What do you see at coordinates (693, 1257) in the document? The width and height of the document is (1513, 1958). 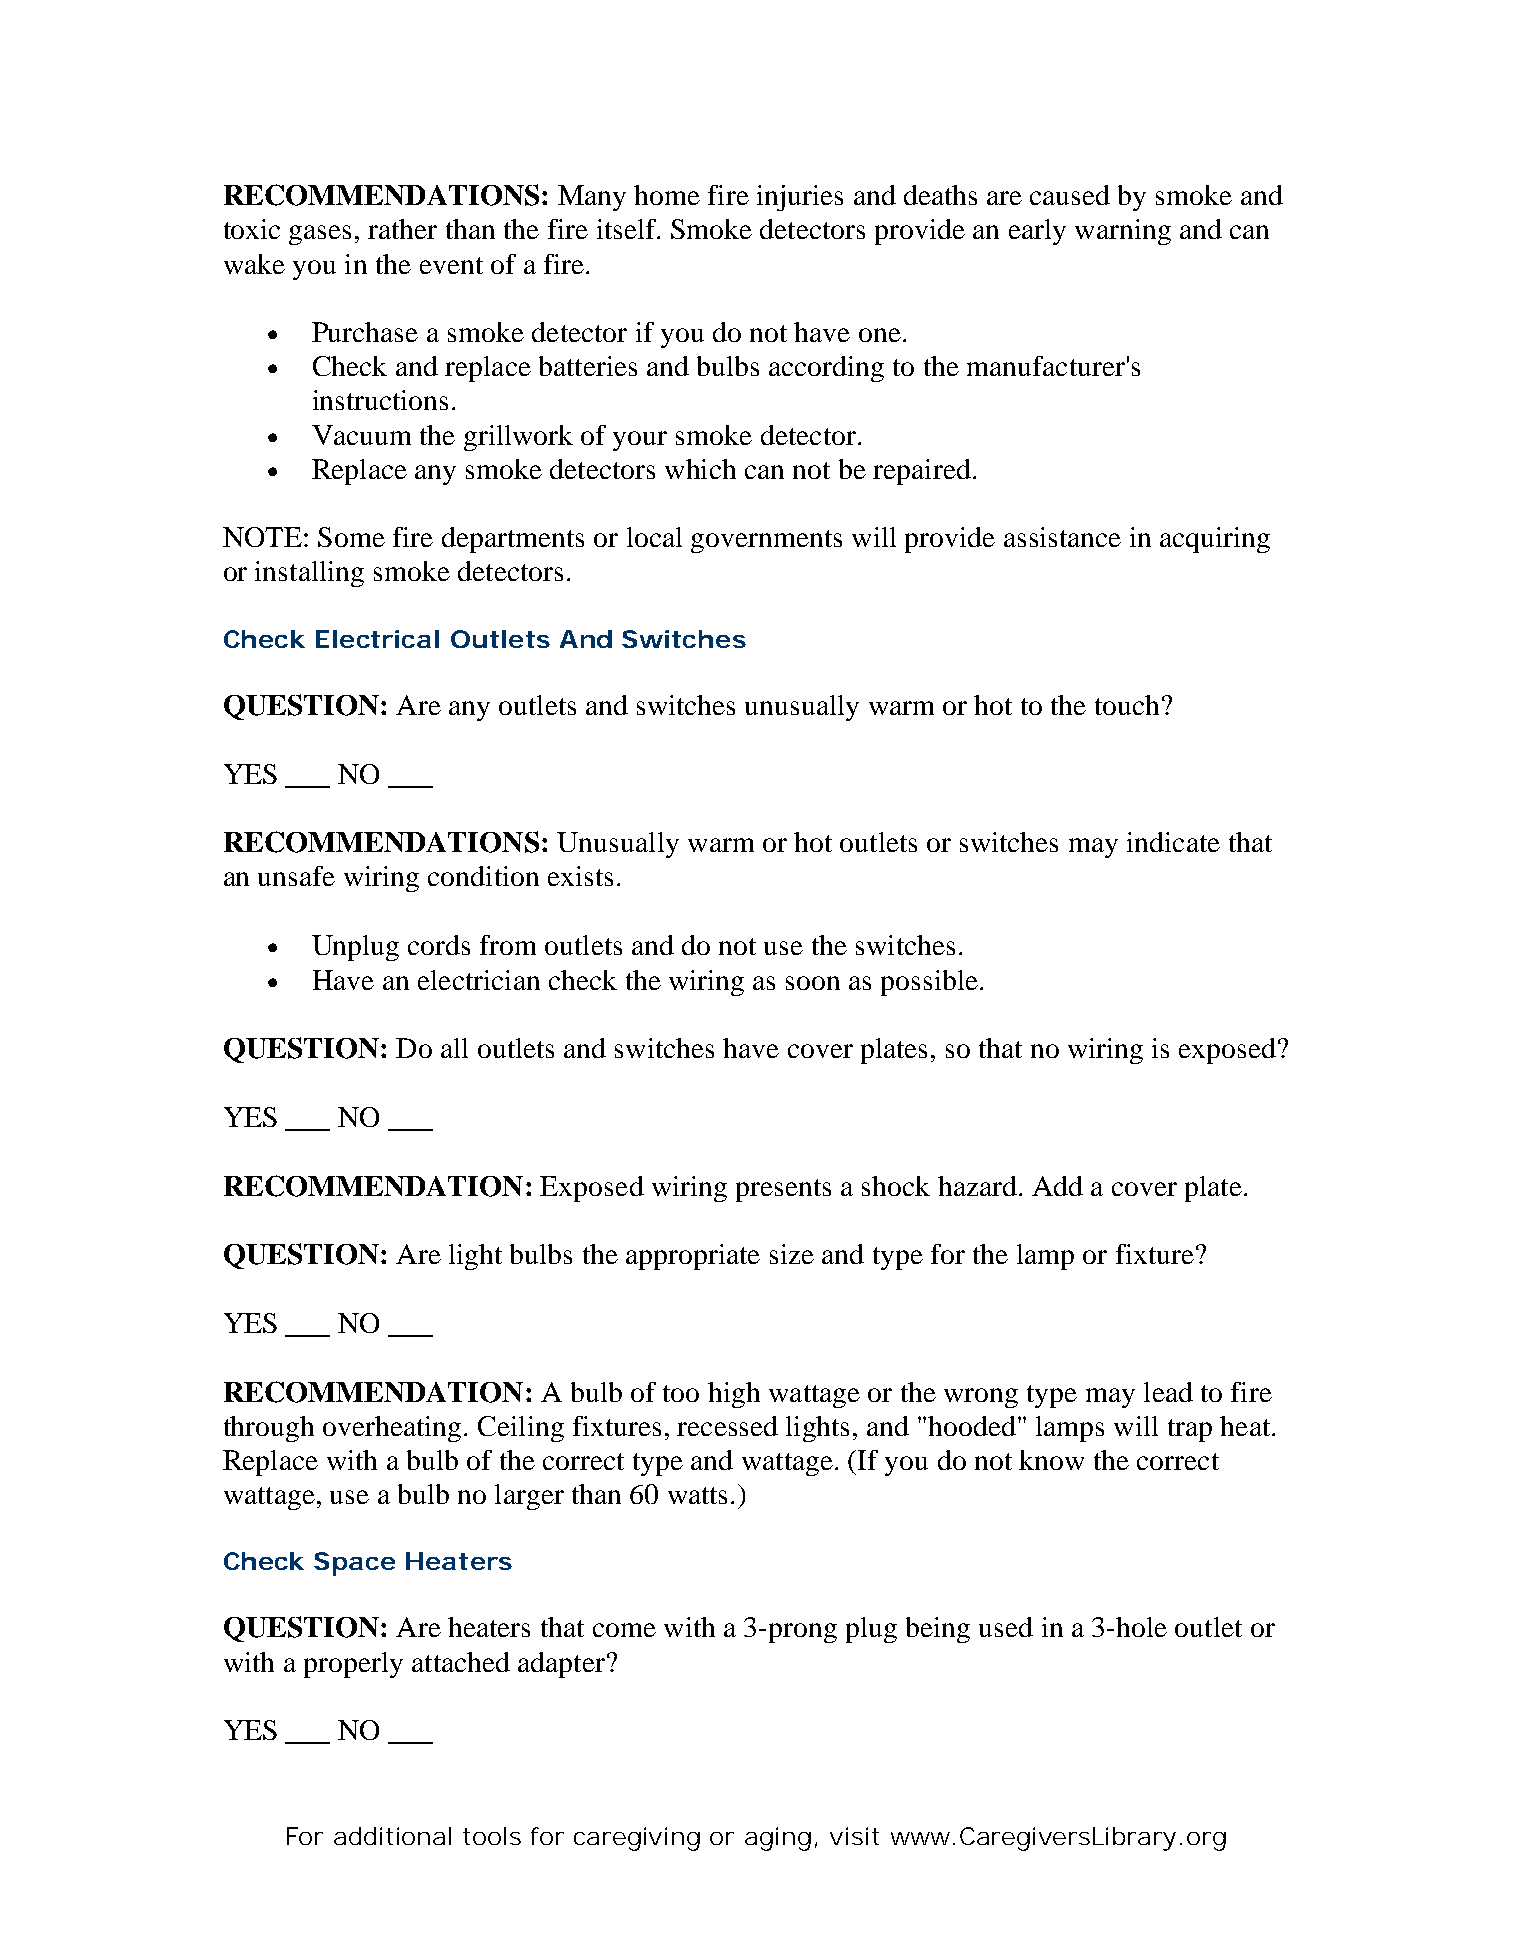 I see `appropriate` at bounding box center [693, 1257].
